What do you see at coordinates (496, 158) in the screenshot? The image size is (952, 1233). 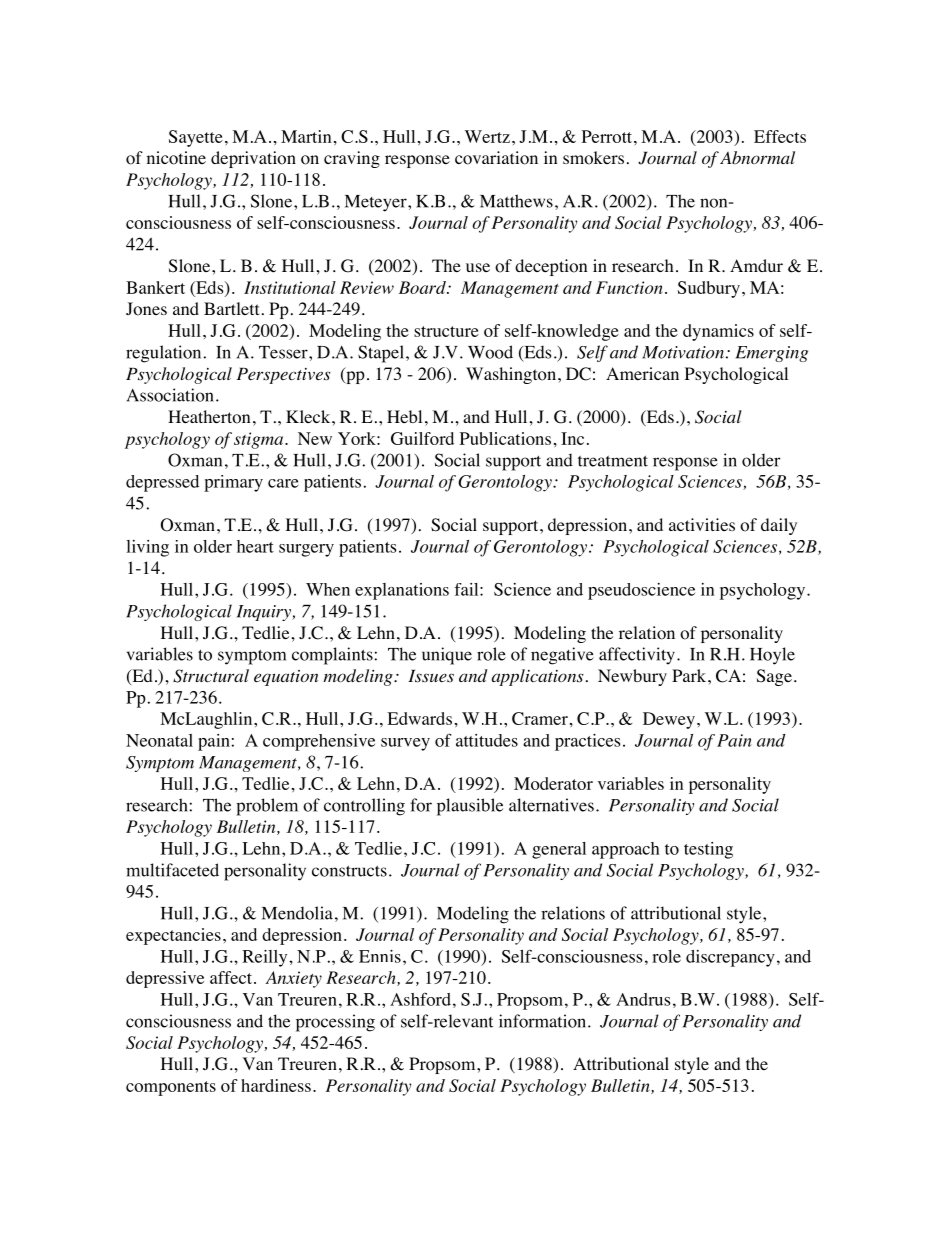 I see `covariation` at bounding box center [496, 158].
